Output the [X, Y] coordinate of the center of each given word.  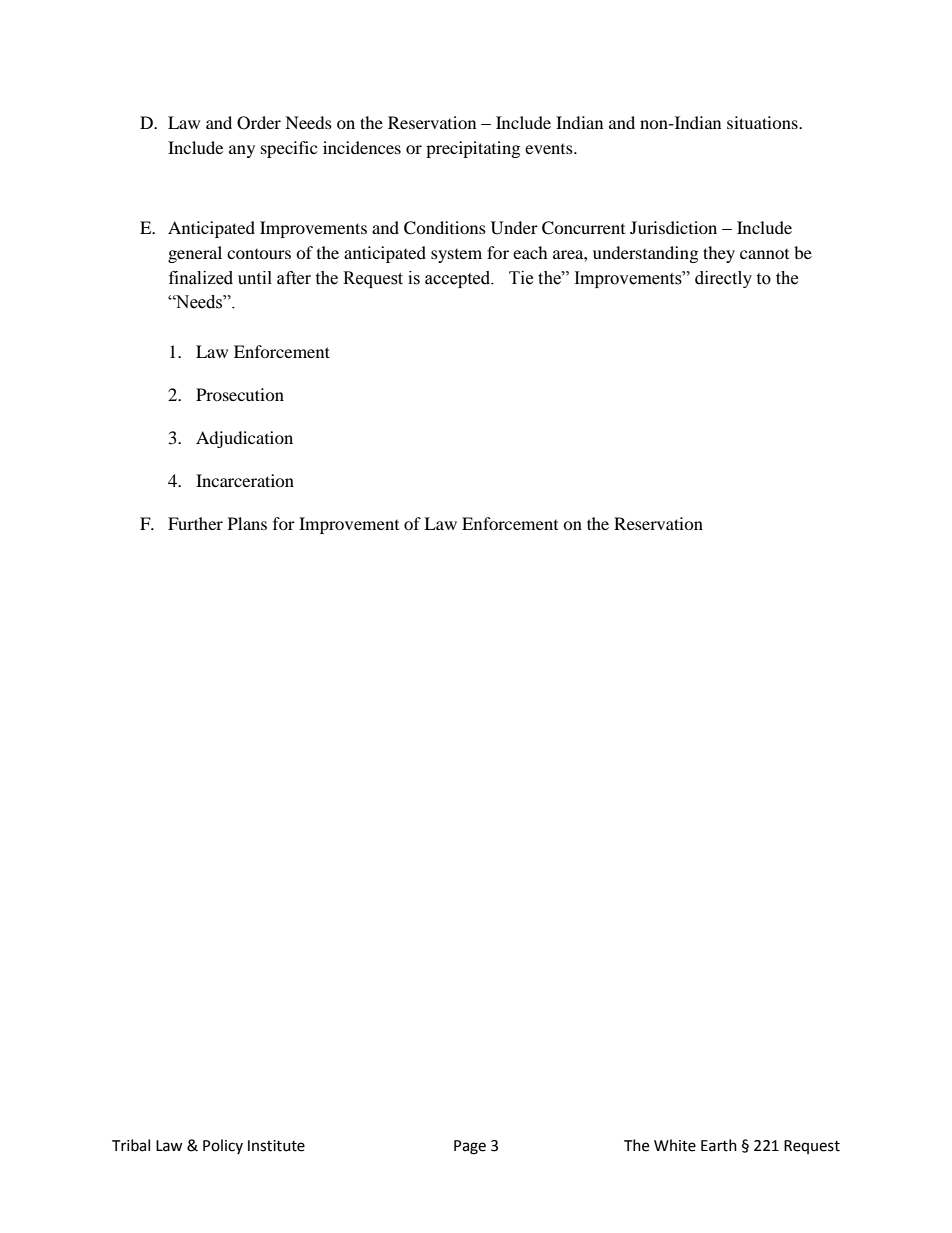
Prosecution [240, 394]
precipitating [473, 149]
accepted [459, 279]
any [242, 151]
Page [470, 1147]
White [675, 1145]
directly [723, 279]
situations [763, 122]
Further [195, 523]
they [719, 254]
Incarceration [245, 480]
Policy [223, 1146]
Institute [276, 1146]
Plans [247, 523]
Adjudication [244, 439]
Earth [719, 1145]
